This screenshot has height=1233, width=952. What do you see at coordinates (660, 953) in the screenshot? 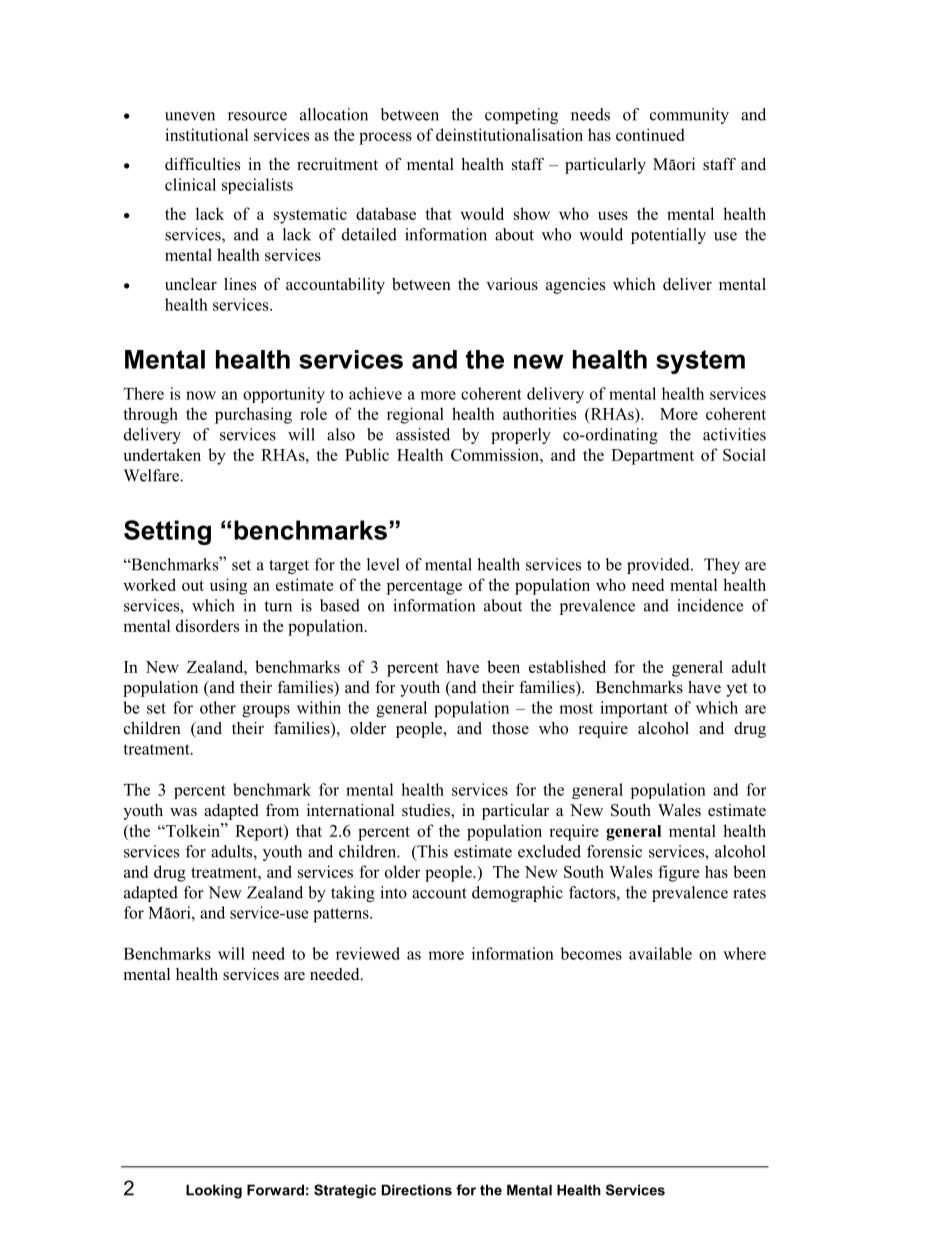
I see `available` at bounding box center [660, 953].
